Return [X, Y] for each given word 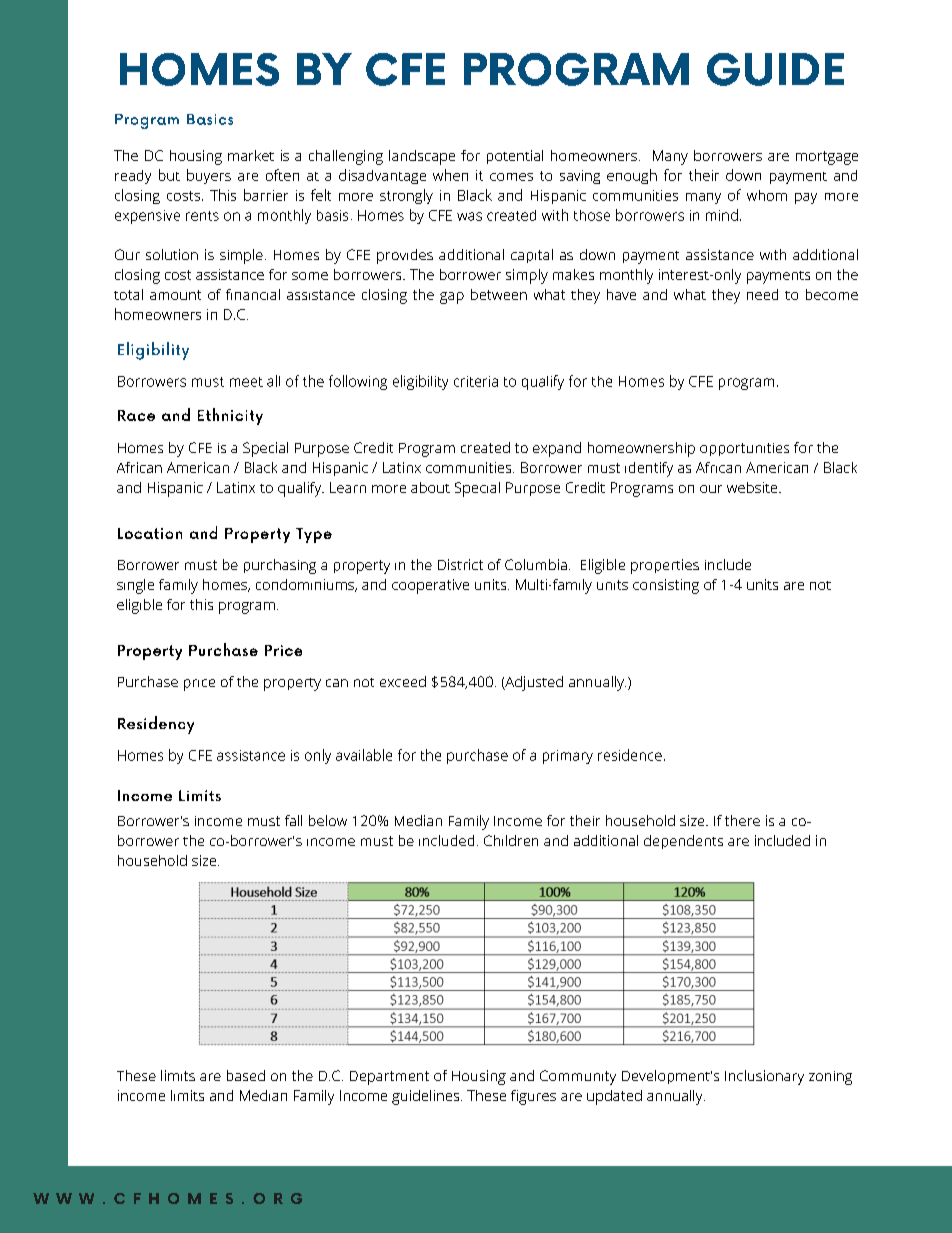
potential [515, 157]
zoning [830, 1078]
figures [533, 1097]
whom [767, 195]
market [251, 155]
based [246, 1075]
